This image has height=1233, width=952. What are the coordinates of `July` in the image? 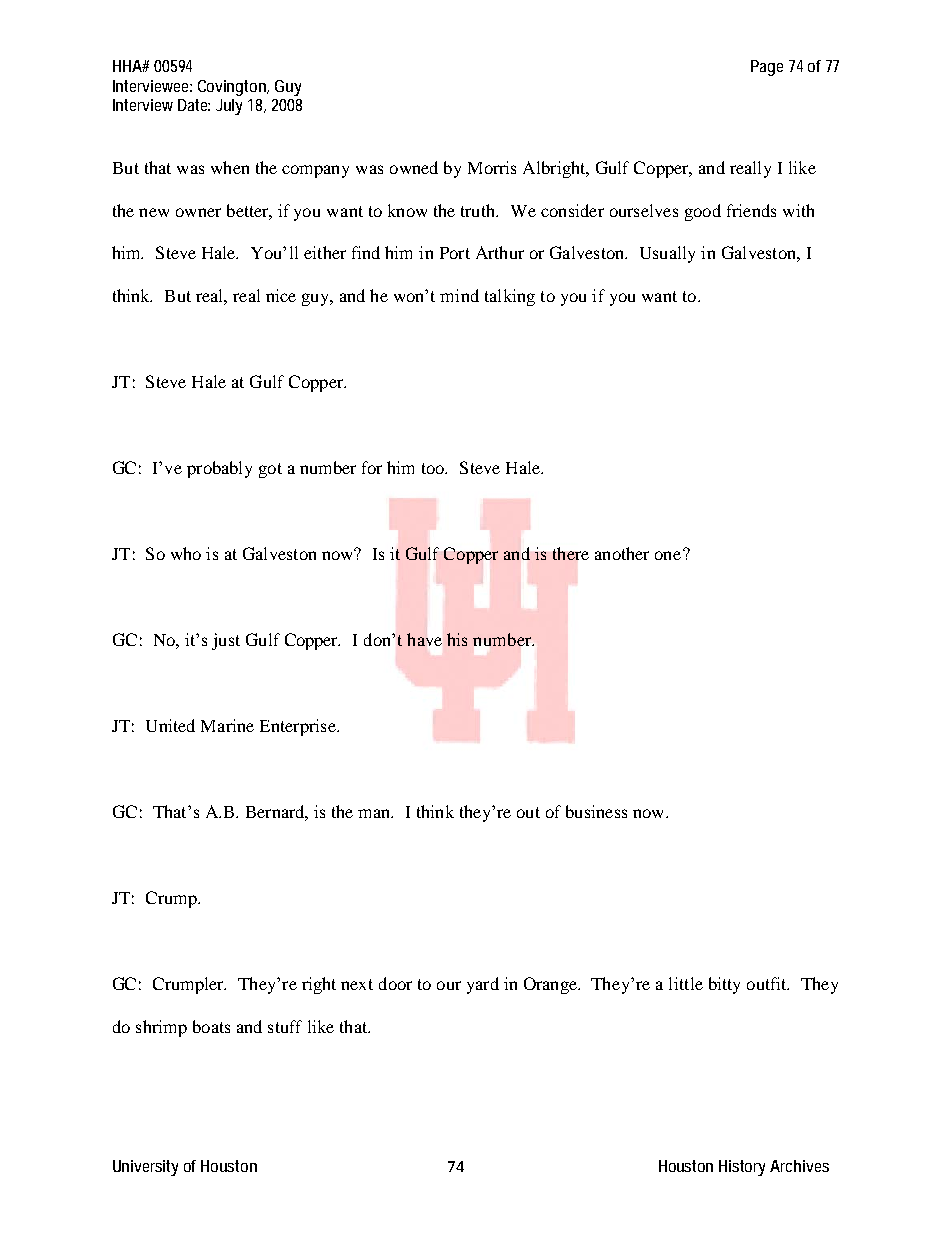 It's located at (229, 107).
